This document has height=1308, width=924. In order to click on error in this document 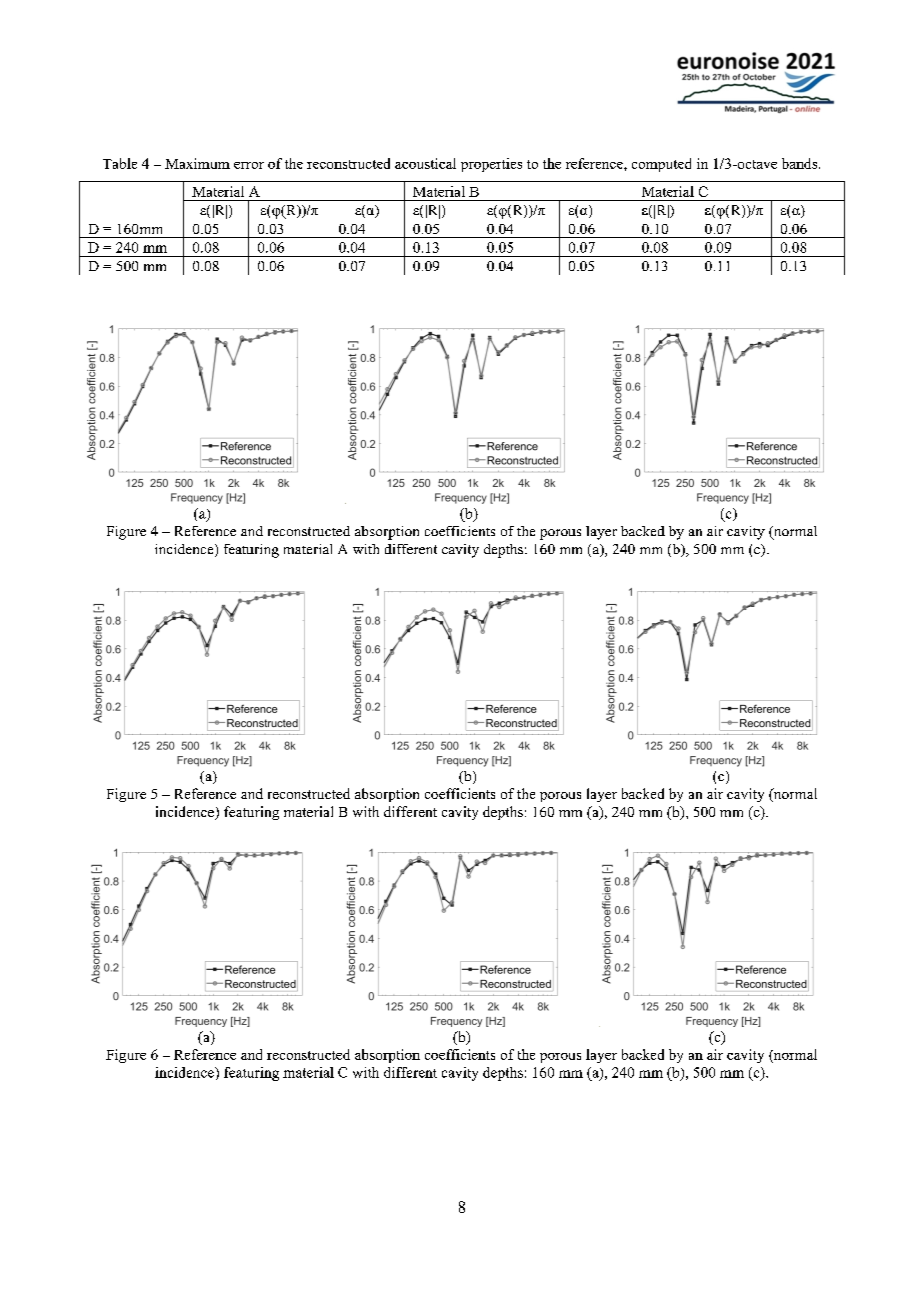, I will do `click(249, 165)`.
